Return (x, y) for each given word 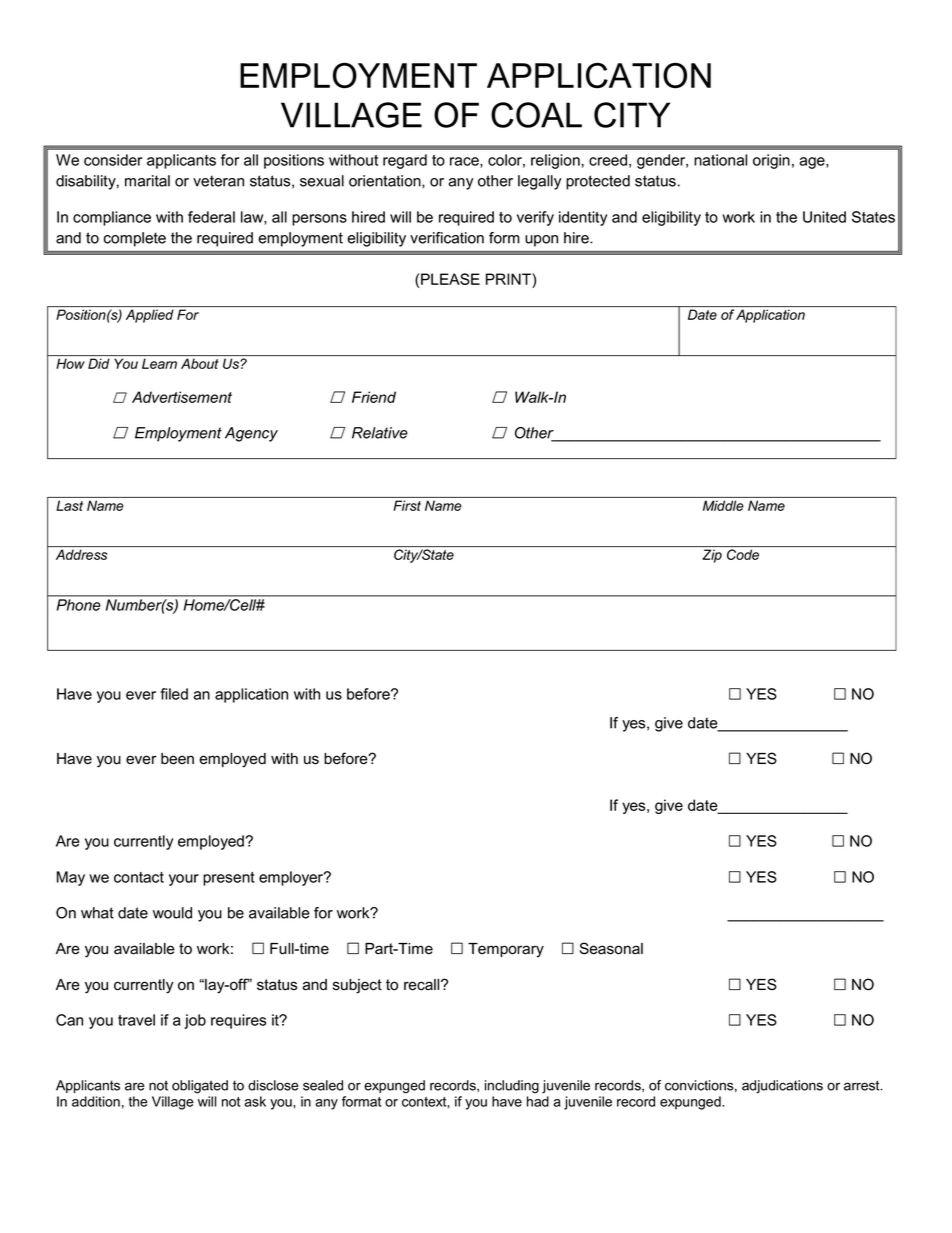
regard (405, 161)
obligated (200, 1087)
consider (113, 160)
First (407, 505)
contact (139, 877)
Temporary (506, 950)
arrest (863, 1085)
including (512, 1087)
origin (771, 161)
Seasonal (611, 948)
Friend (374, 397)
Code (743, 554)
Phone (78, 605)
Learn (159, 363)
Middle (723, 505)
